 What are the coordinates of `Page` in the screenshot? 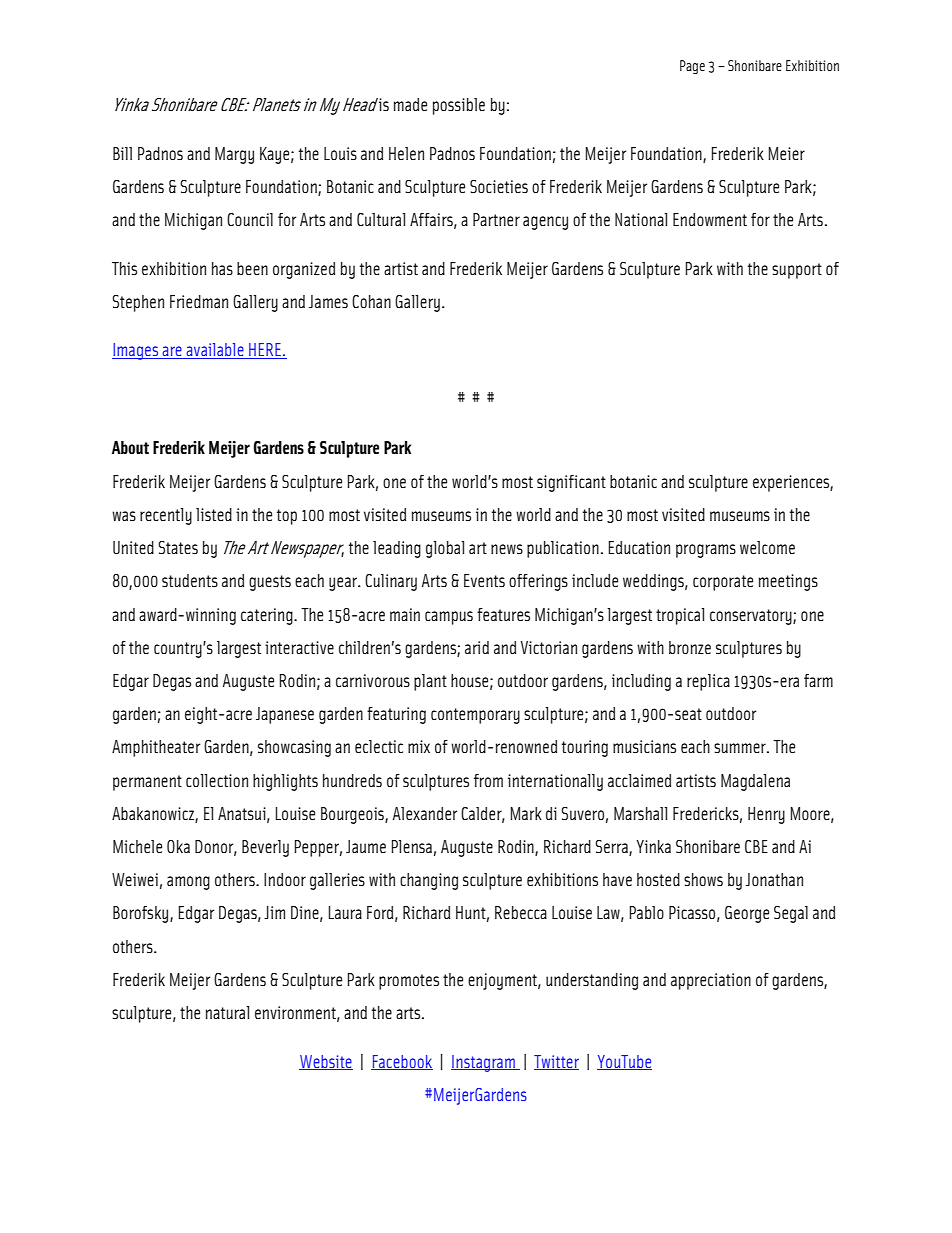 It's located at (692, 67).
